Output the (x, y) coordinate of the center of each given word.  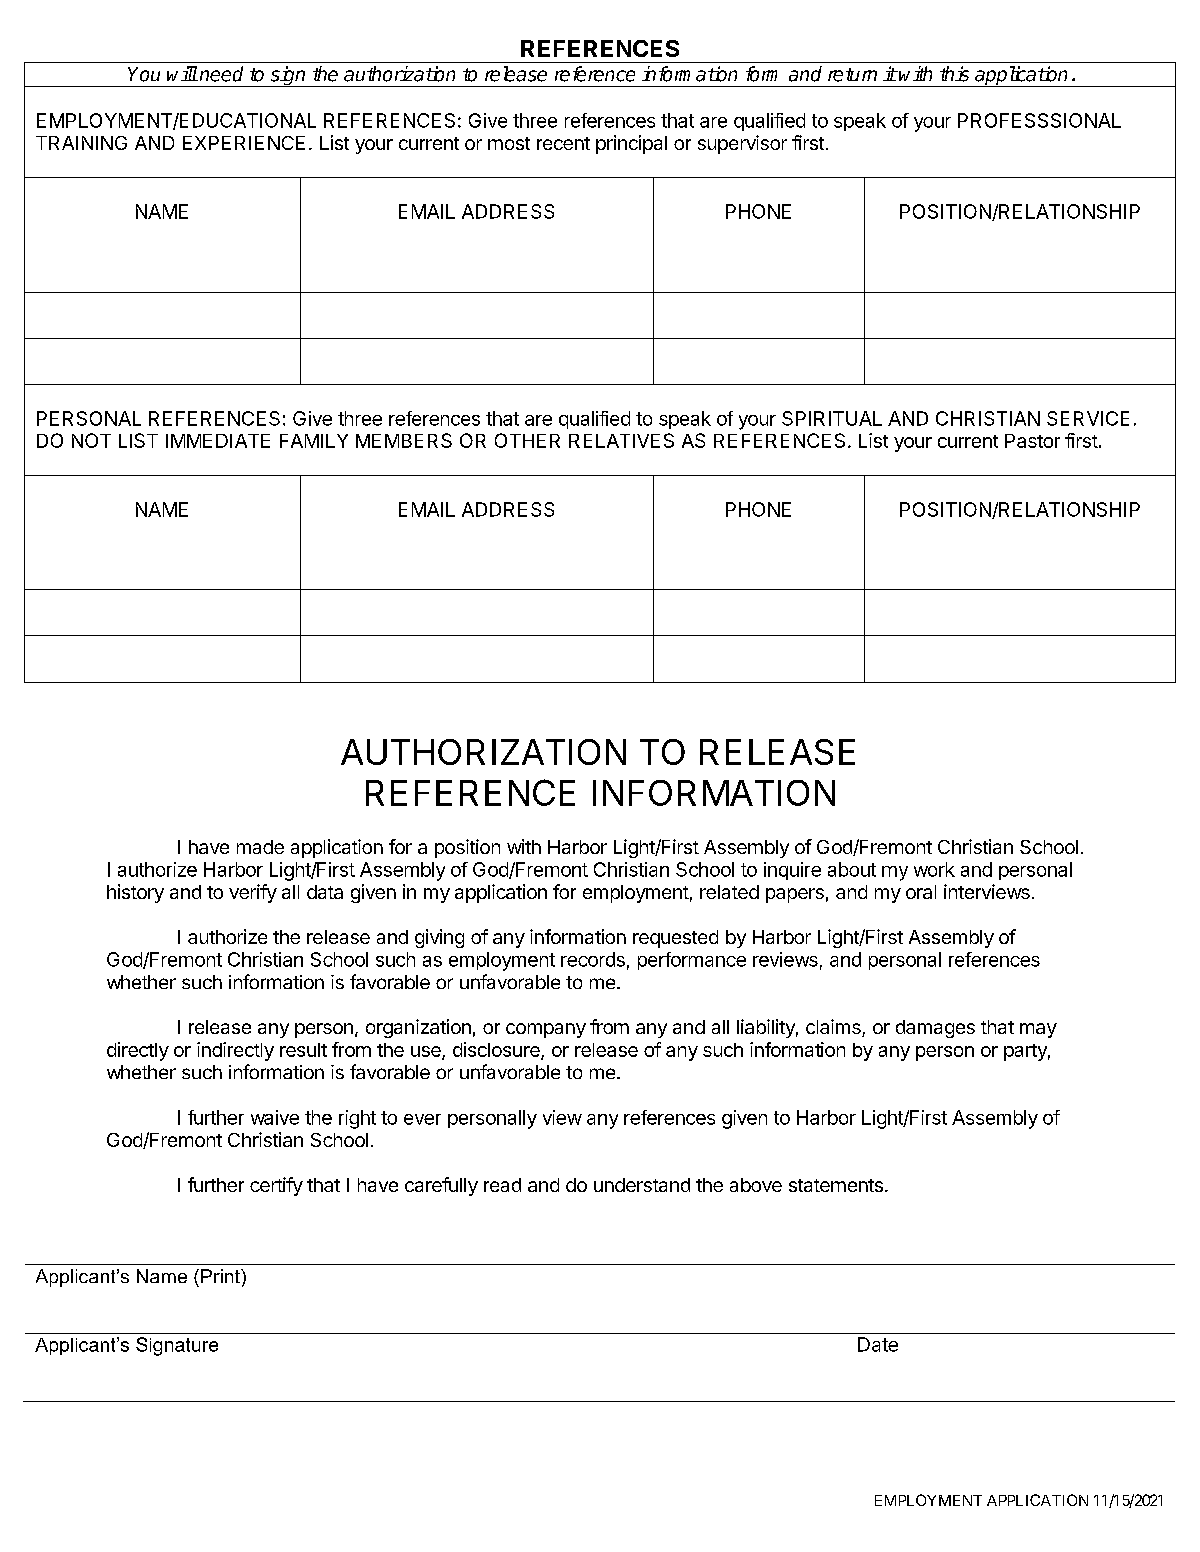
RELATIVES (621, 440)
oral (921, 892)
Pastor (1032, 441)
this (954, 74)
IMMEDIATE (218, 441)
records (593, 959)
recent (563, 143)
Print (221, 1276)
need (221, 74)
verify (253, 893)
